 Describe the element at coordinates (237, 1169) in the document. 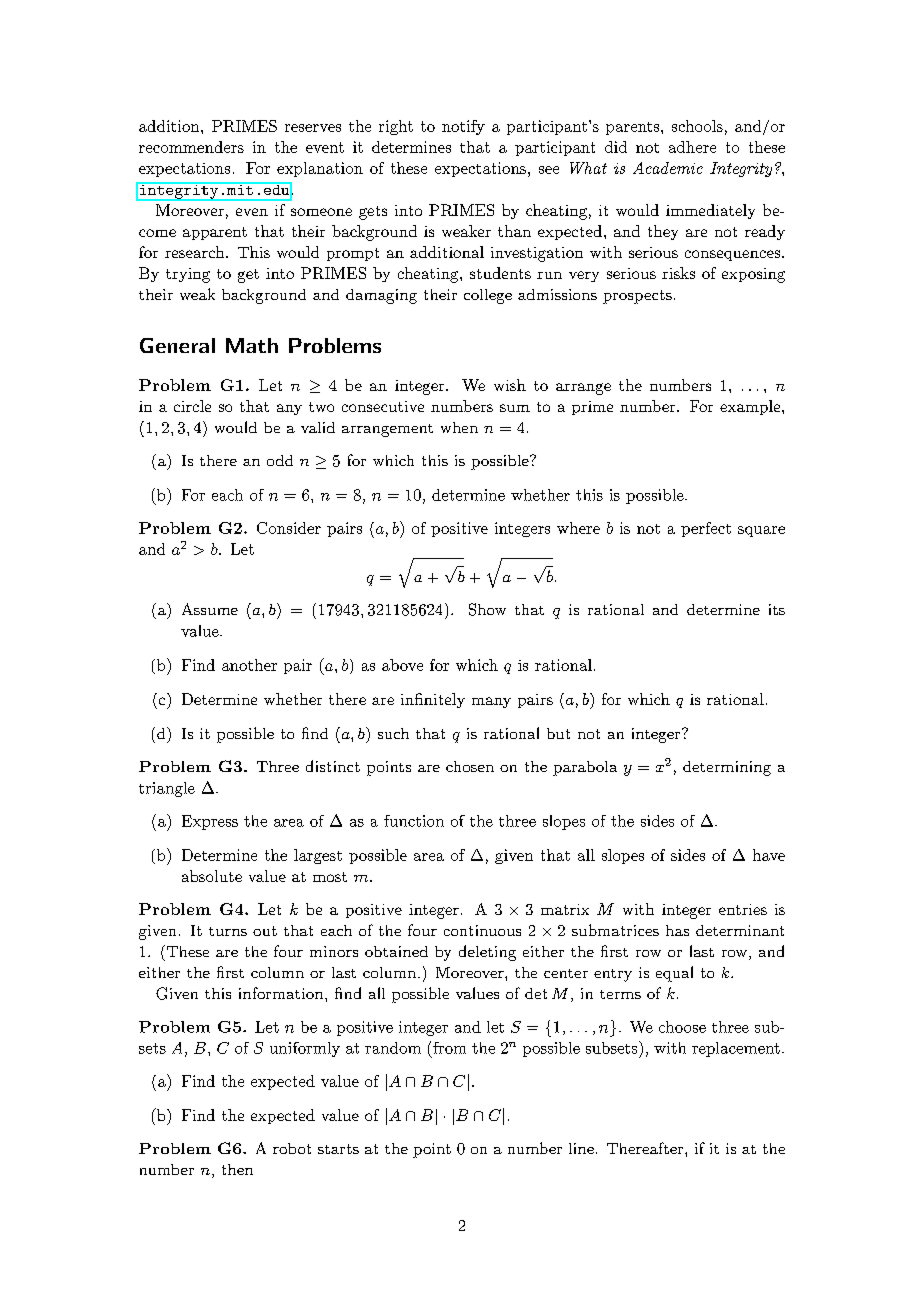

I see `then` at that location.
